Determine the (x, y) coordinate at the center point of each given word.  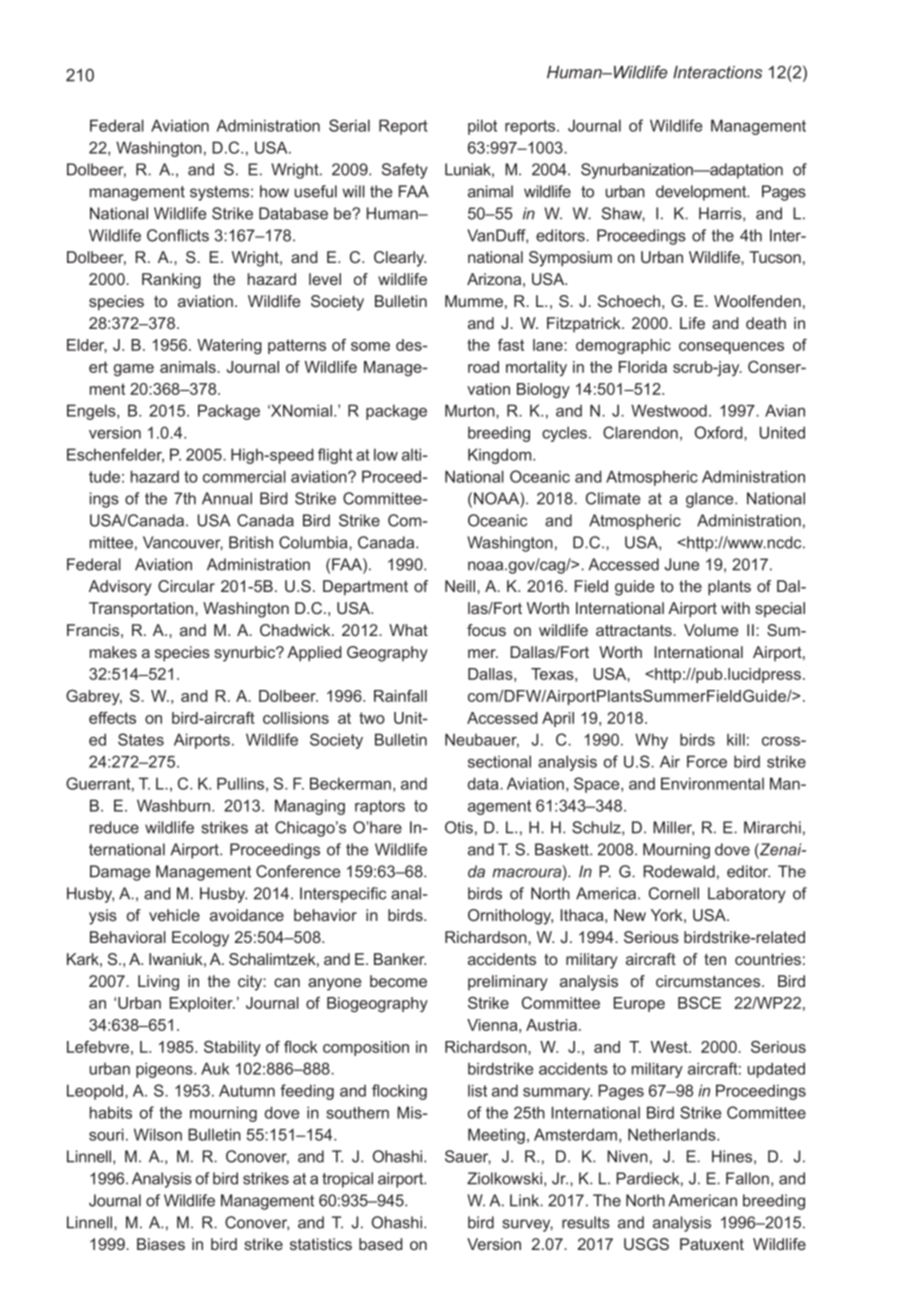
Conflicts (178, 235)
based (380, 1244)
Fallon (747, 1178)
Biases (161, 1244)
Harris (721, 214)
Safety (405, 171)
